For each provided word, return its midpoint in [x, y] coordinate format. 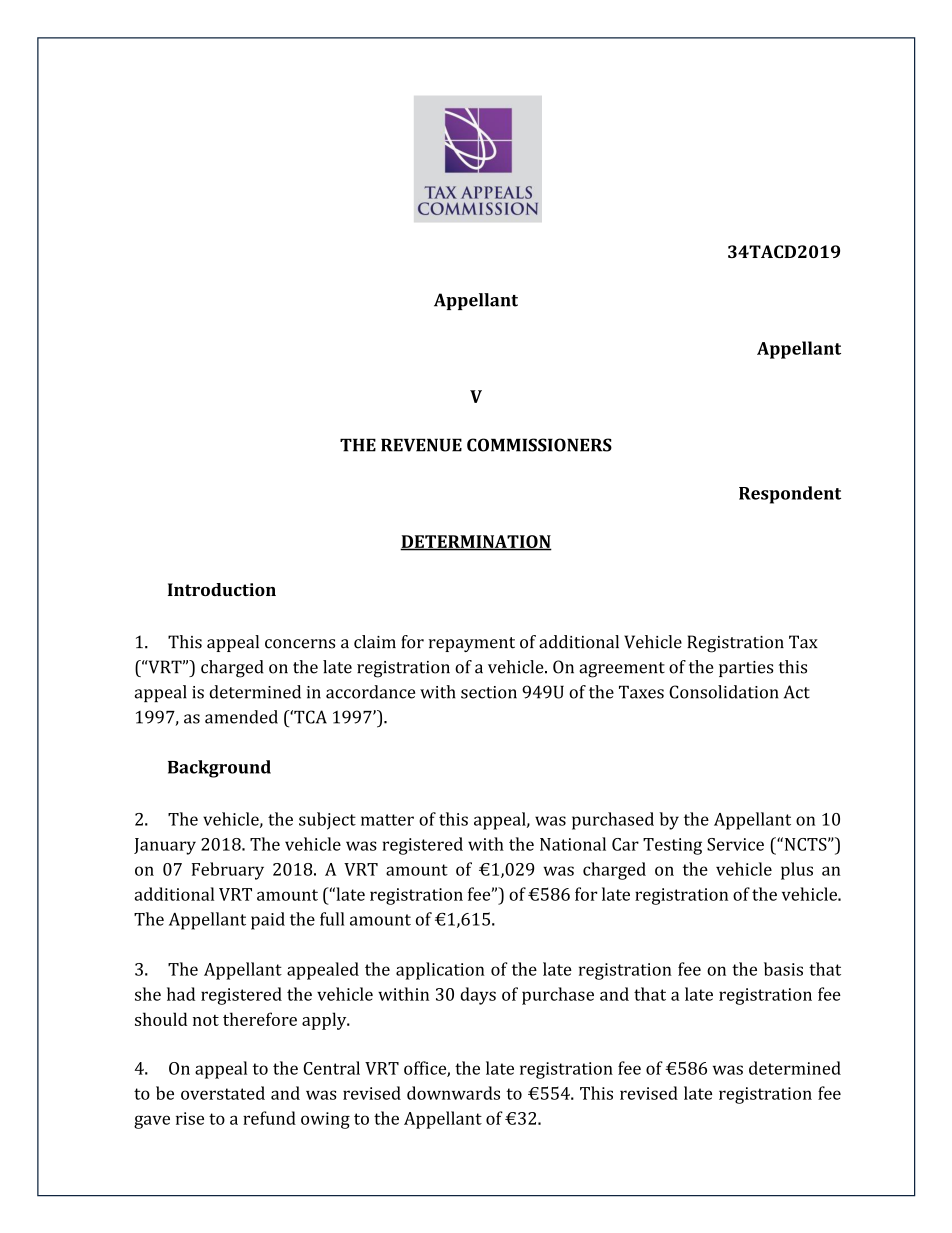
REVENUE [421, 445]
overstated [223, 1093]
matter [387, 820]
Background [219, 769]
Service [735, 844]
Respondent [790, 495]
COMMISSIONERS [539, 445]
